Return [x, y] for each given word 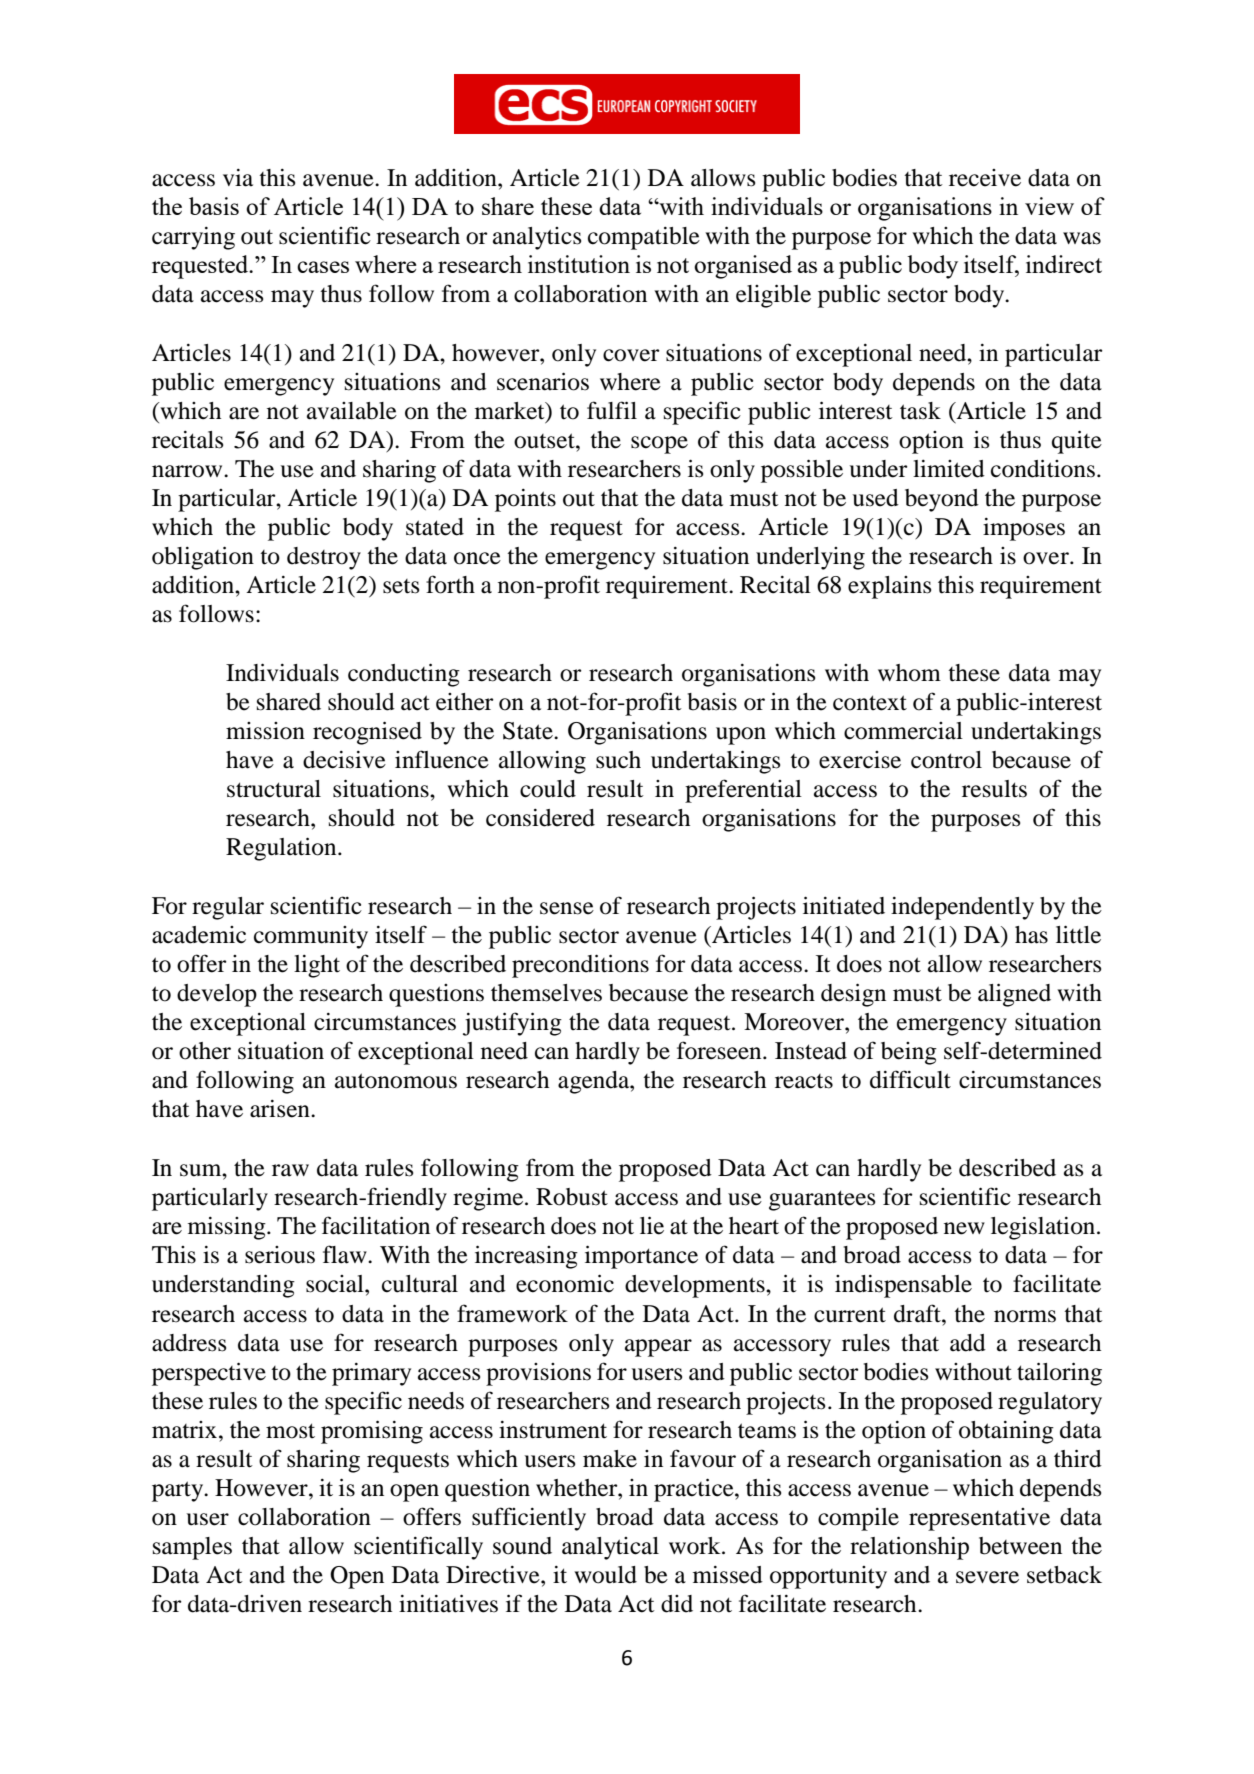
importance [641, 1257]
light [317, 966]
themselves [546, 993]
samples [192, 1548]
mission [265, 731]
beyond [942, 500]
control [946, 760]
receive [985, 178]
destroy [324, 558]
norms [1025, 1316]
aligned [1014, 995]
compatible [644, 238]
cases [323, 267]
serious [280, 1255]
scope [659, 445]
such [618, 760]
